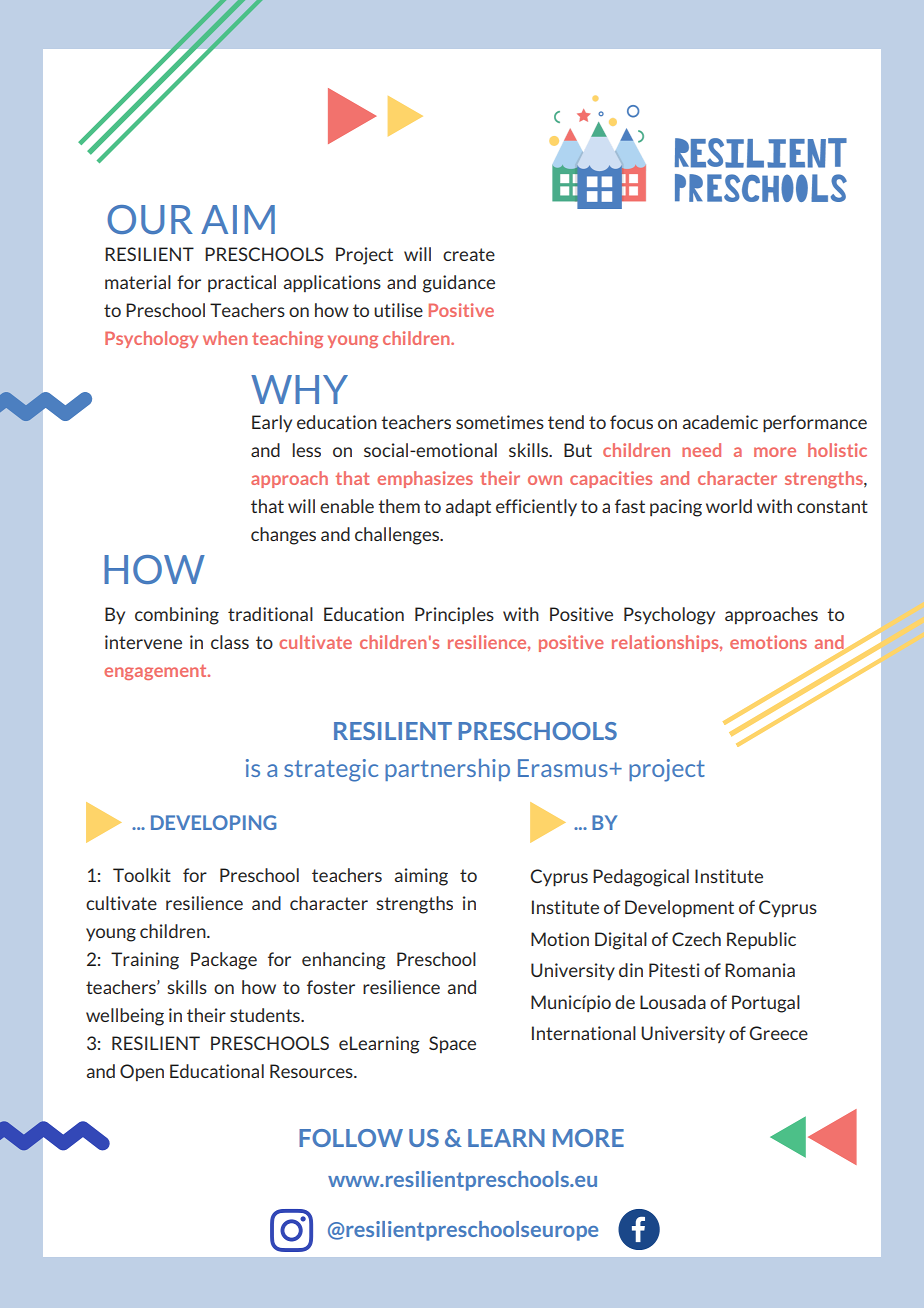 The height and width of the page is (1308, 924). What do you see at coordinates (641, 878) in the page?
I see `Pedagogical` at bounding box center [641, 878].
